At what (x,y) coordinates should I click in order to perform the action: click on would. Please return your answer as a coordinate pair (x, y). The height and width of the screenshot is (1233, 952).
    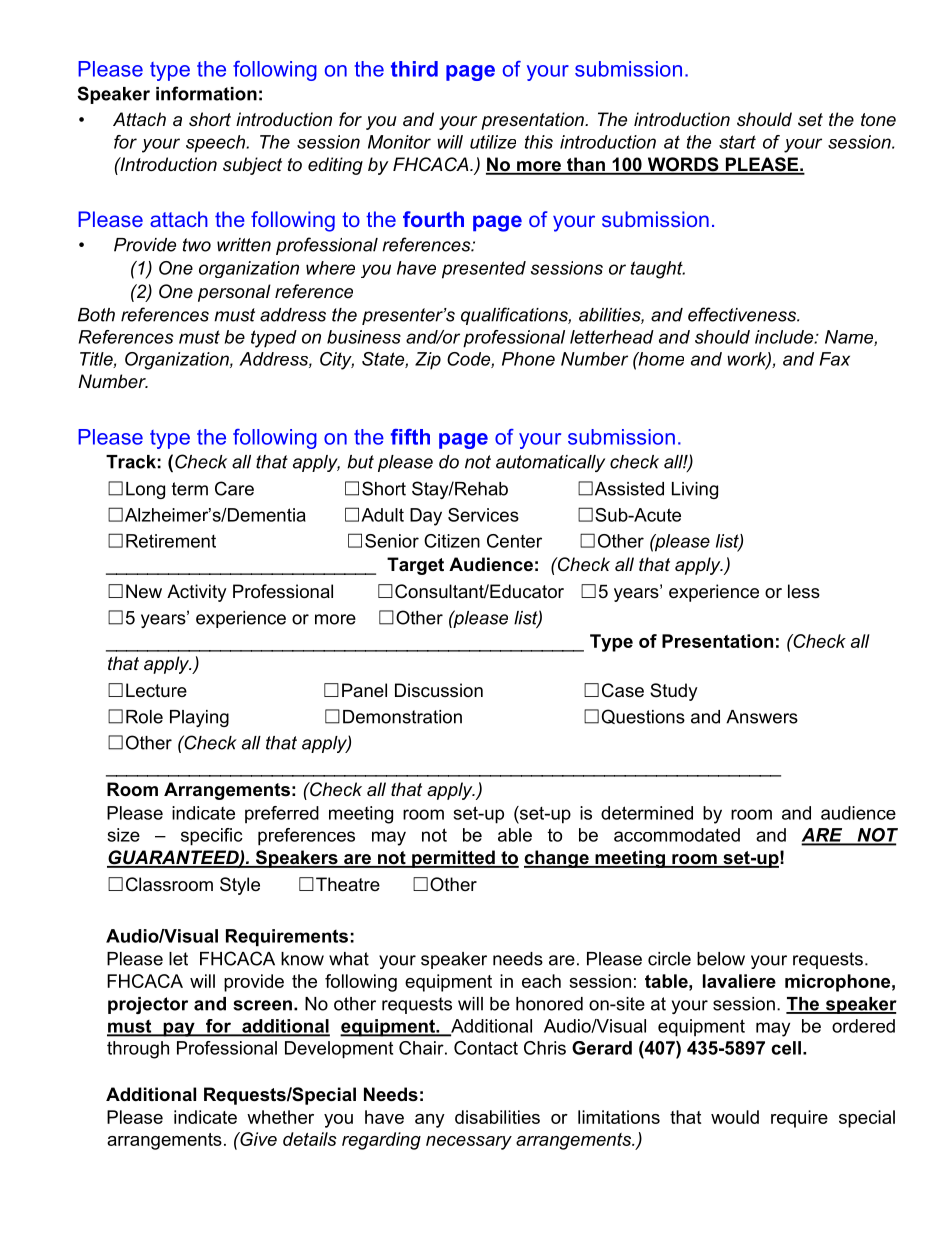
    Looking at the image, I should click on (735, 1117).
